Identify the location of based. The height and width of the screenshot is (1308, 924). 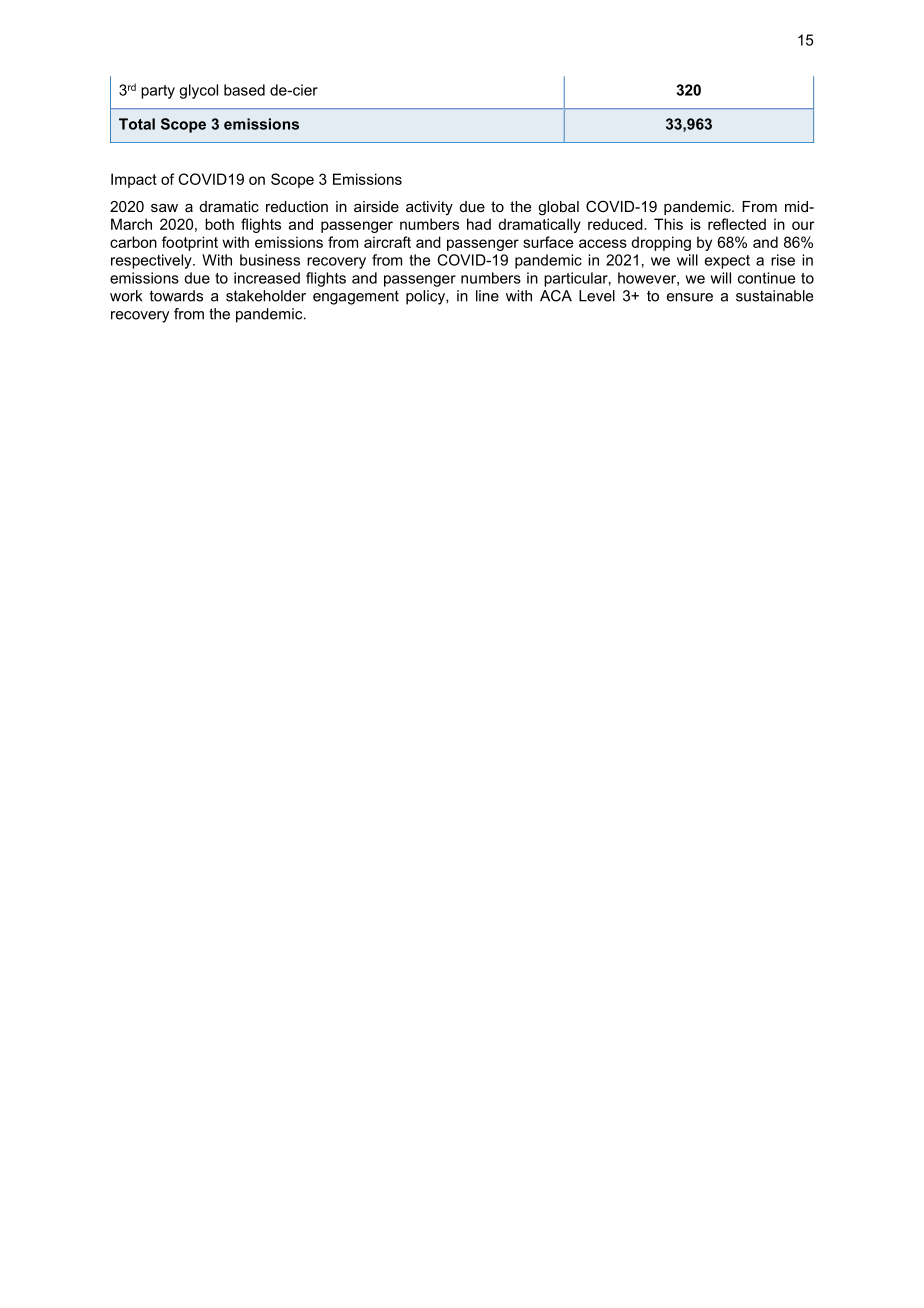
(244, 90).
